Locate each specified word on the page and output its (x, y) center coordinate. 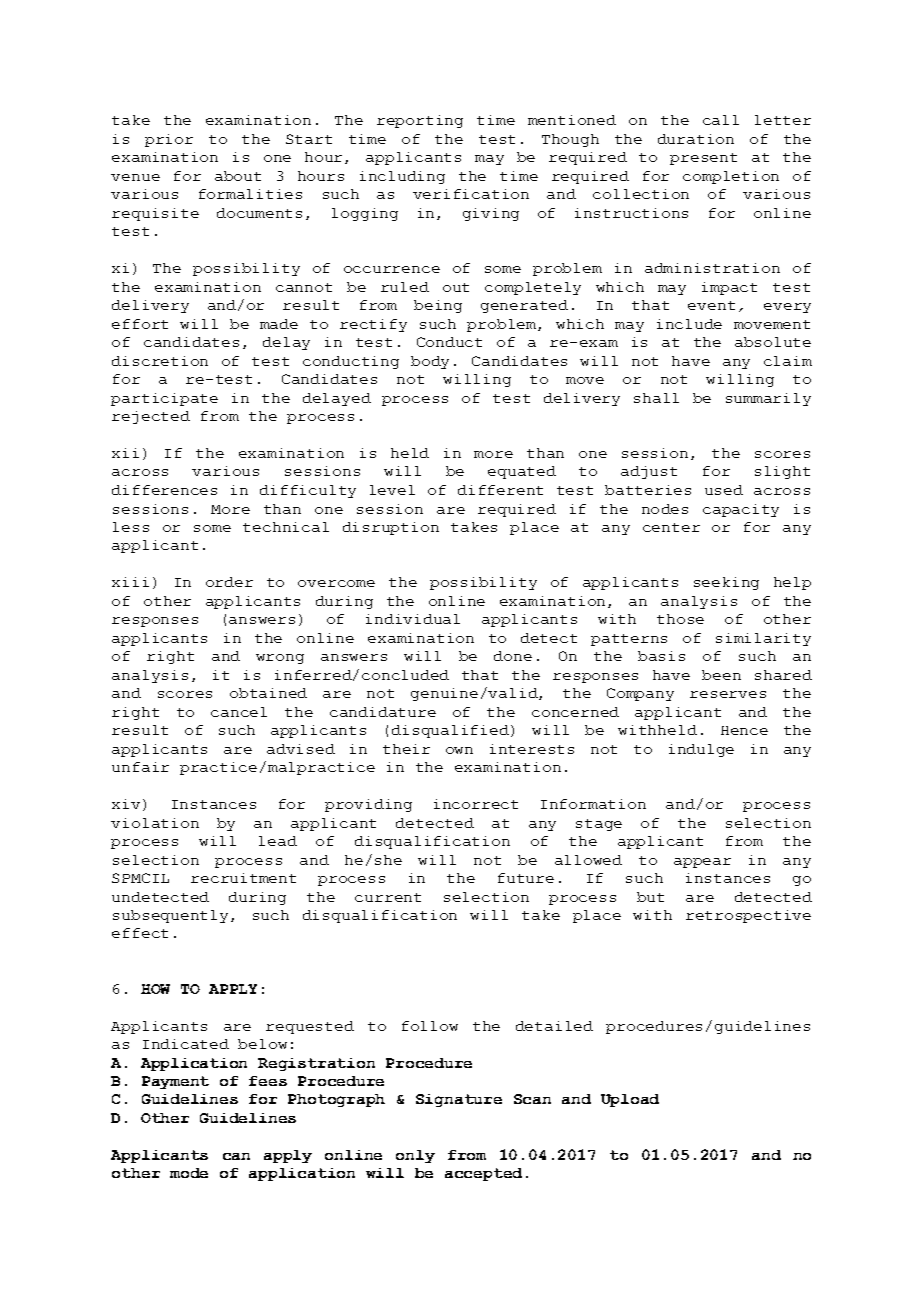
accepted (483, 1174)
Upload (630, 1100)
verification (471, 194)
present (703, 159)
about (238, 176)
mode (189, 1173)
